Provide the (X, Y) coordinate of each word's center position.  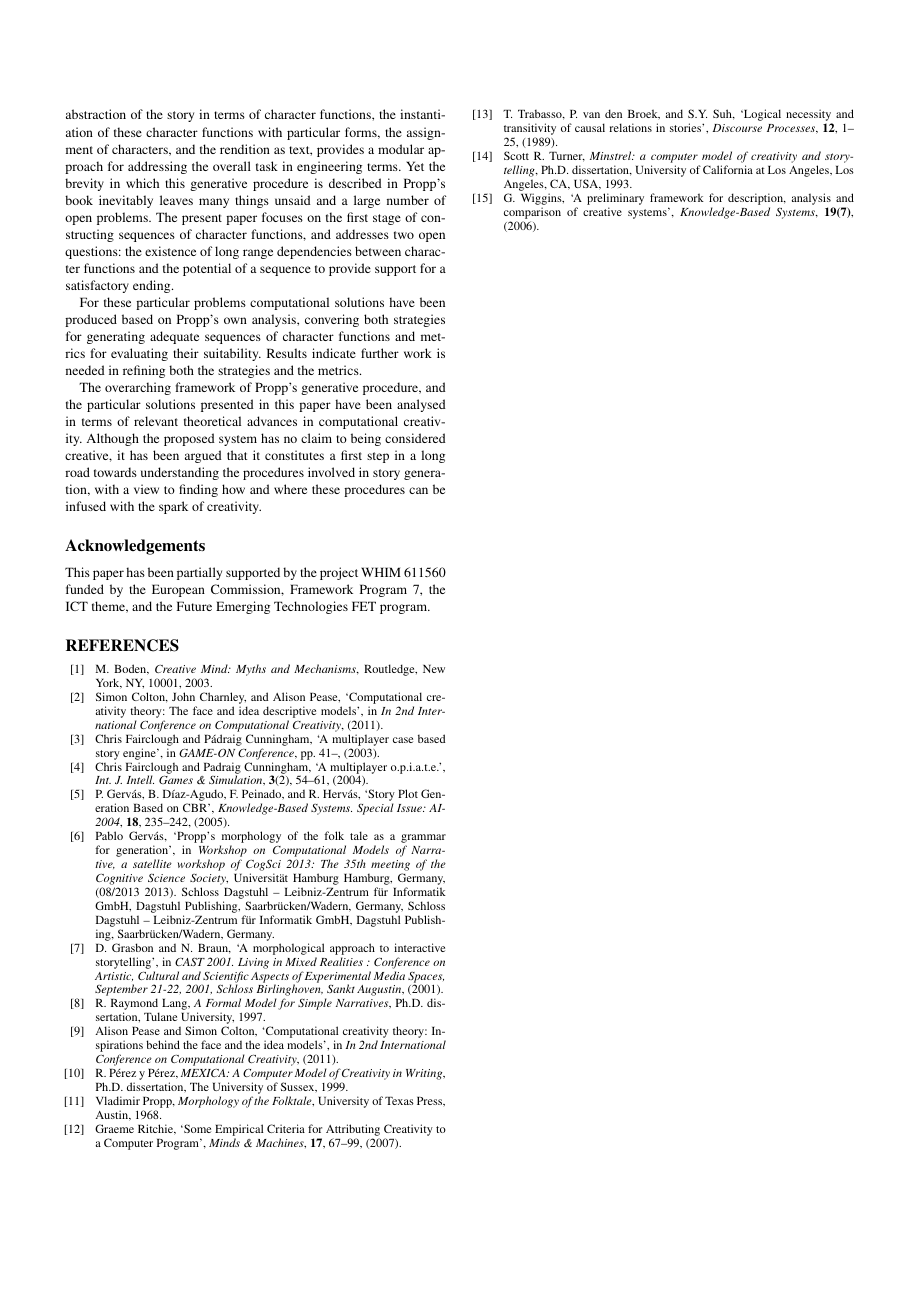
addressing (157, 167)
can (418, 490)
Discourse (737, 128)
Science (166, 877)
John (183, 696)
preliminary (615, 200)
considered (415, 438)
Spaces (426, 978)
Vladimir (118, 1100)
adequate (174, 337)
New (434, 669)
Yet (415, 166)
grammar (423, 840)
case (403, 740)
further (380, 353)
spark (173, 507)
